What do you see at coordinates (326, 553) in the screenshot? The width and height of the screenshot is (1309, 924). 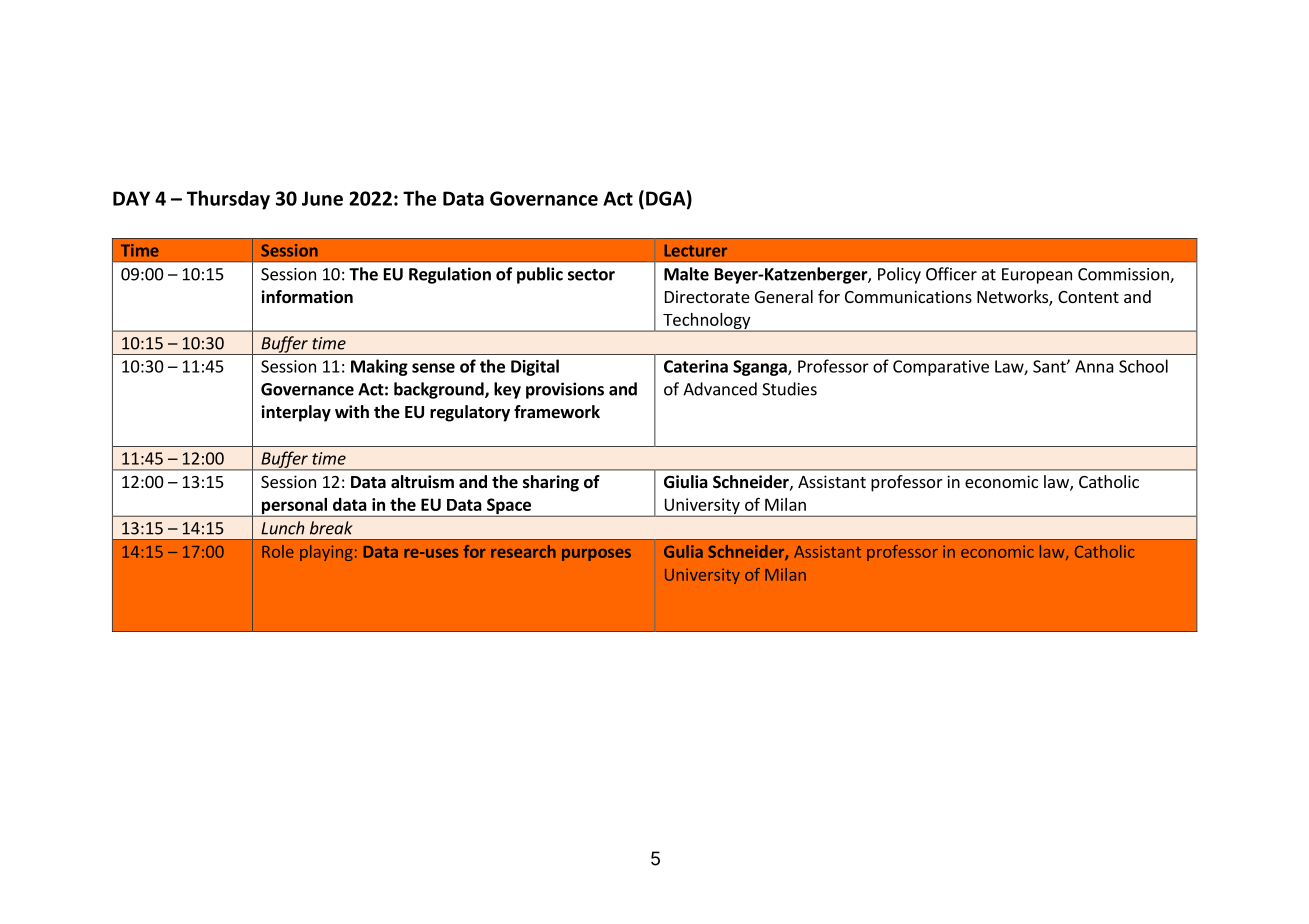 I see `playing` at bounding box center [326, 553].
